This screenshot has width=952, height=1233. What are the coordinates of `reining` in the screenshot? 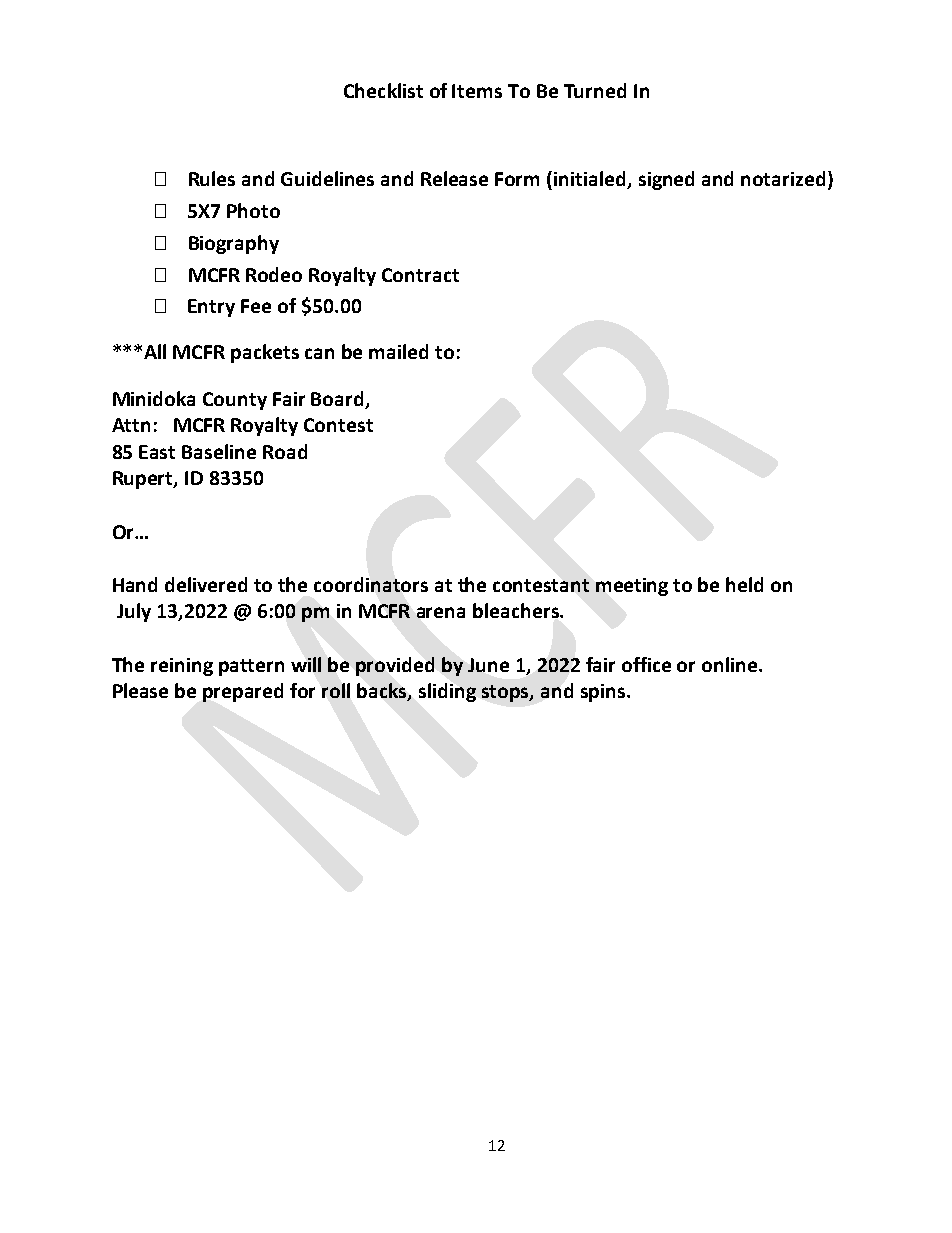 It's located at (182, 667).
